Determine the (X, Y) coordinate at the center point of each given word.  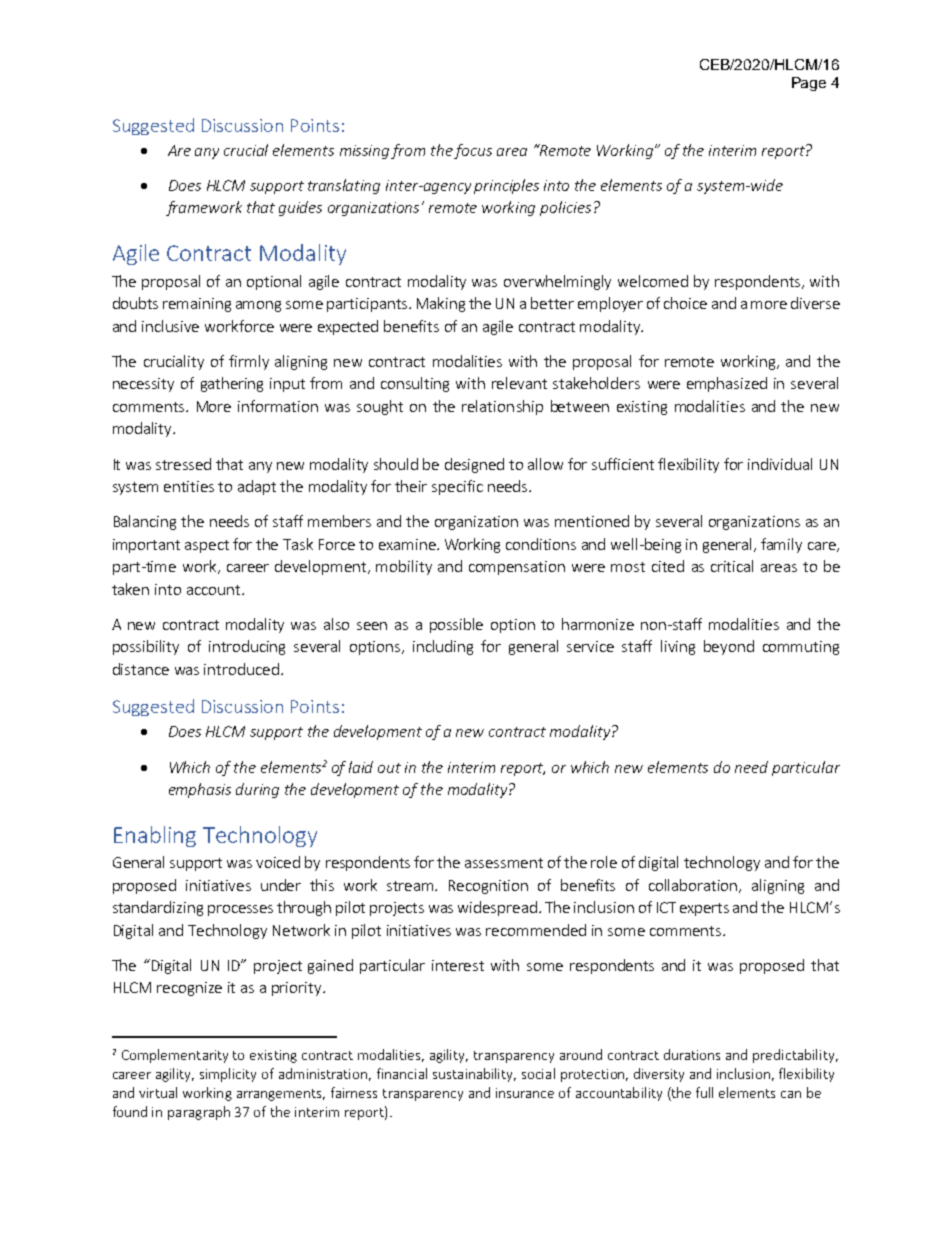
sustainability (474, 1075)
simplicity (228, 1075)
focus (473, 151)
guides (300, 208)
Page (809, 84)
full (704, 1092)
